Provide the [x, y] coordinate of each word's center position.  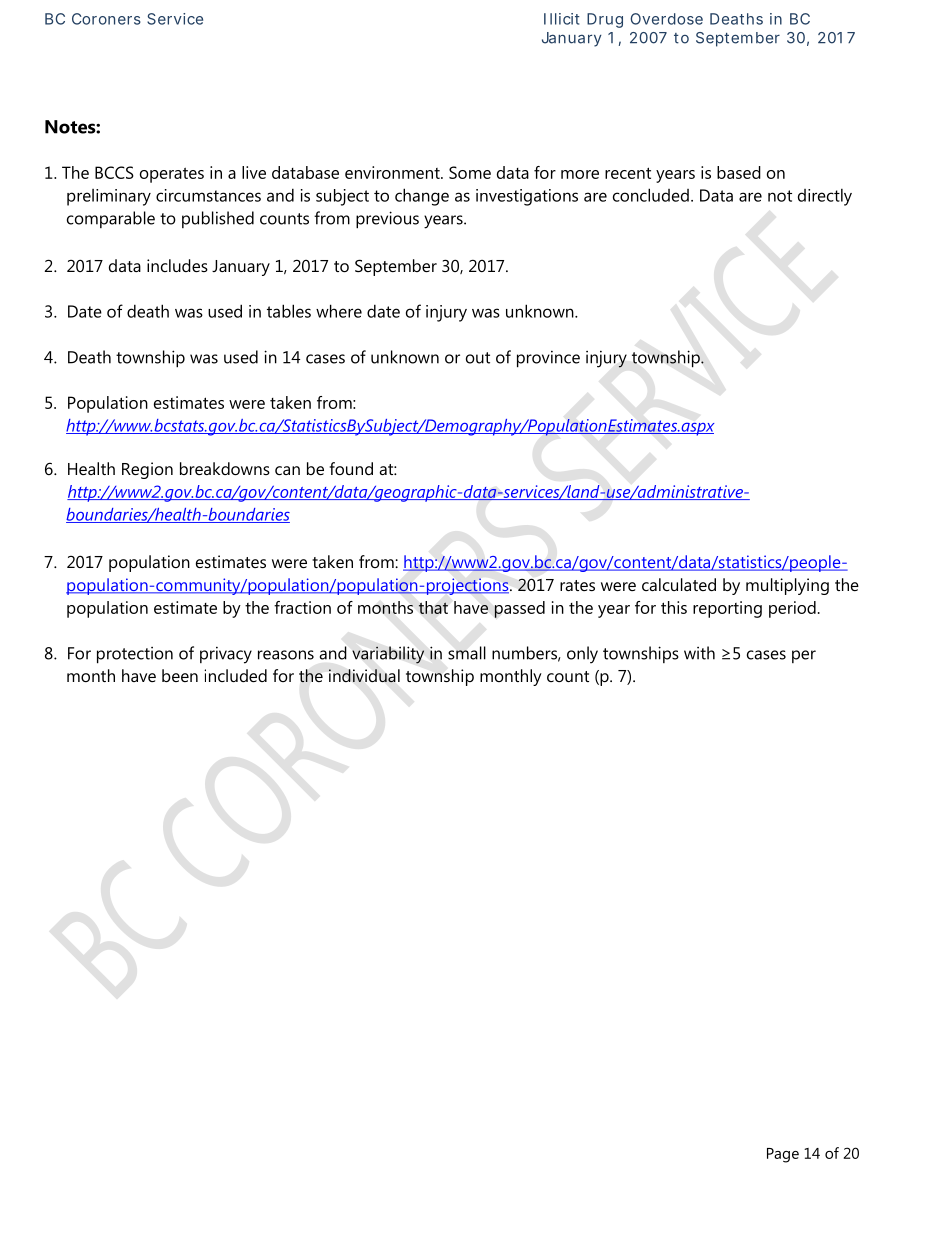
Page [783, 1155]
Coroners [106, 19]
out [478, 358]
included [235, 675]
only [582, 655]
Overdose [666, 19]
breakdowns [225, 468]
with [699, 653]
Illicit [562, 19]
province [548, 359]
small [467, 653]
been [180, 675]
